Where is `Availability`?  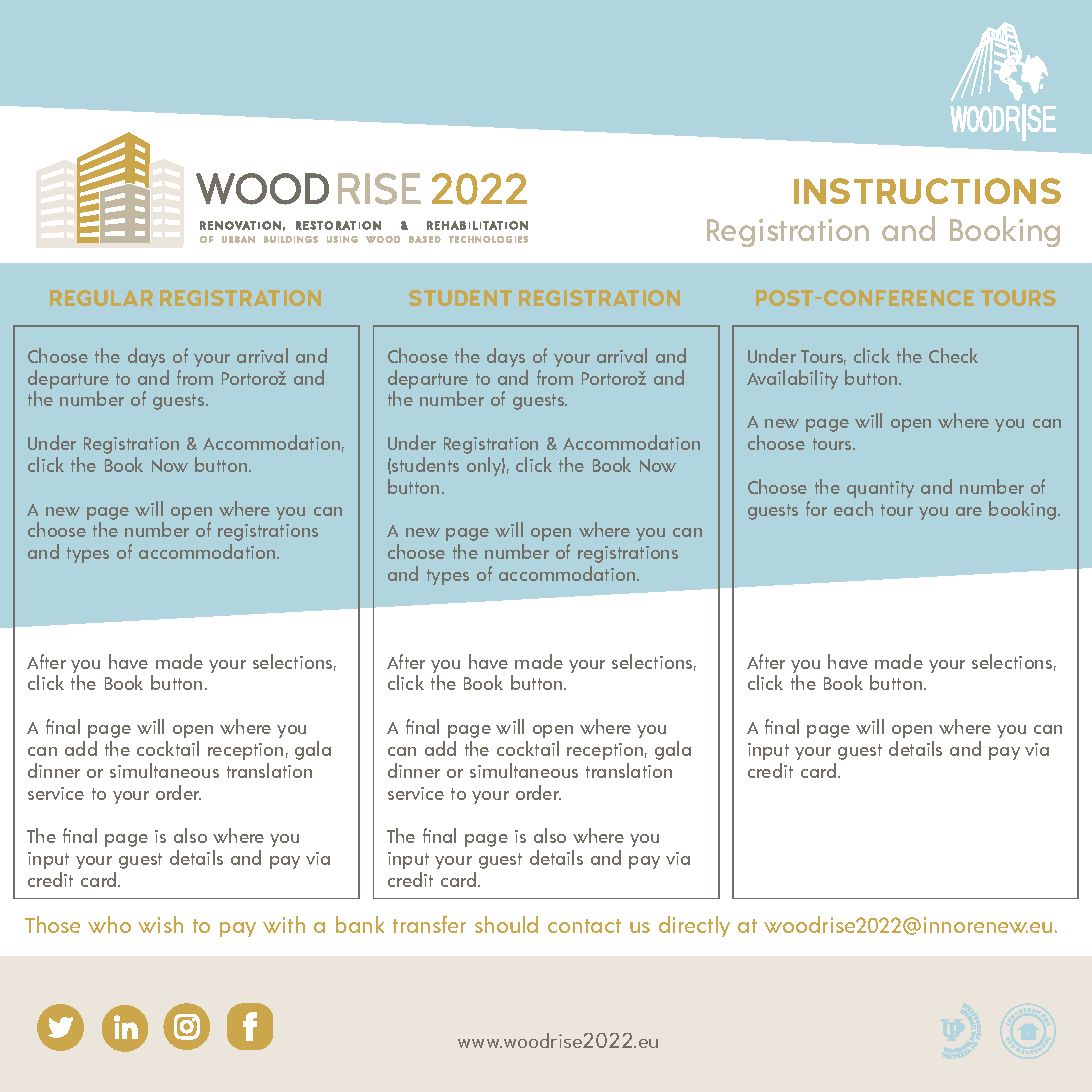
Availability is located at coordinates (792, 379).
